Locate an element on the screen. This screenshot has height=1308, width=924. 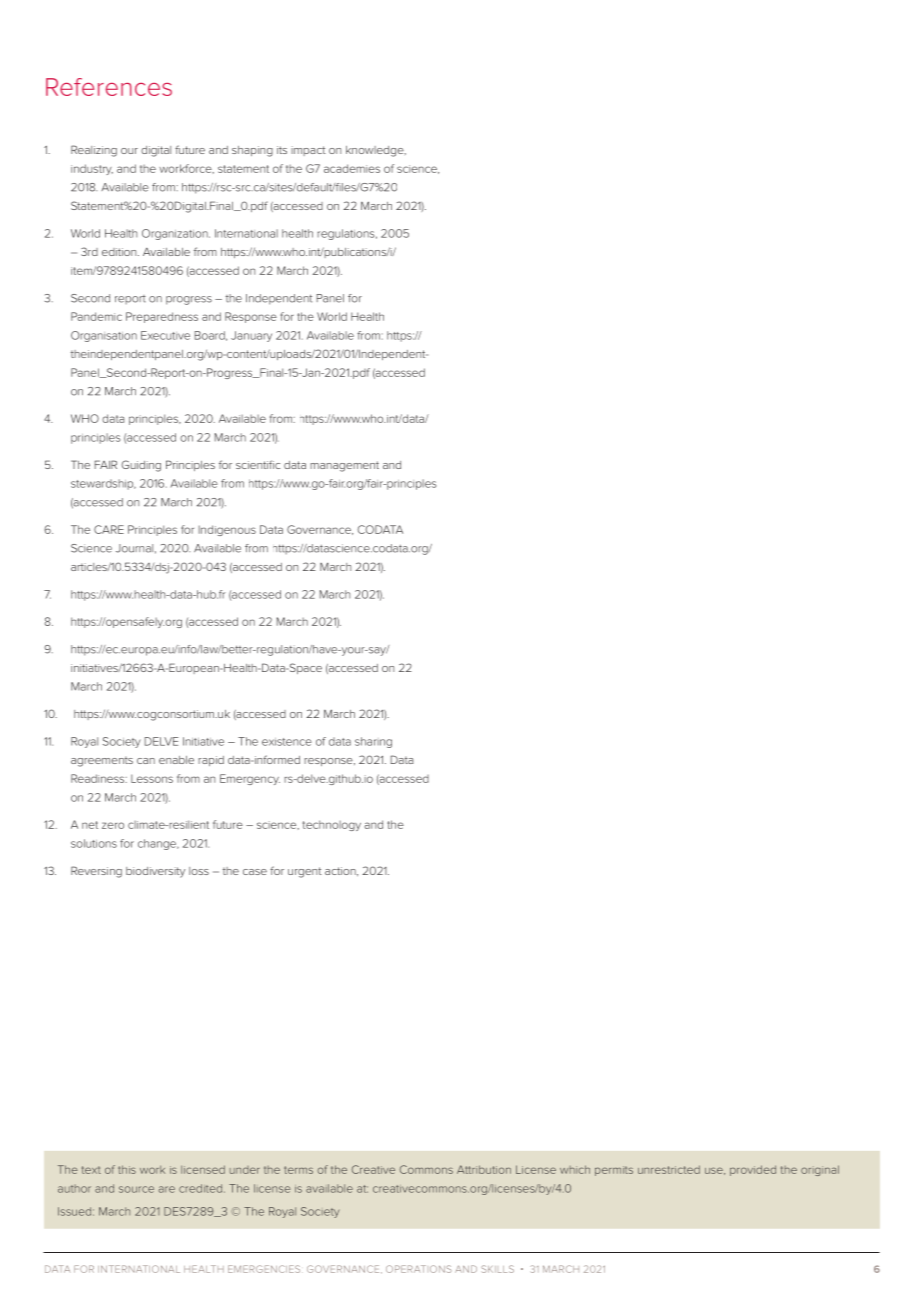
scientific is located at coordinates (258, 464).
